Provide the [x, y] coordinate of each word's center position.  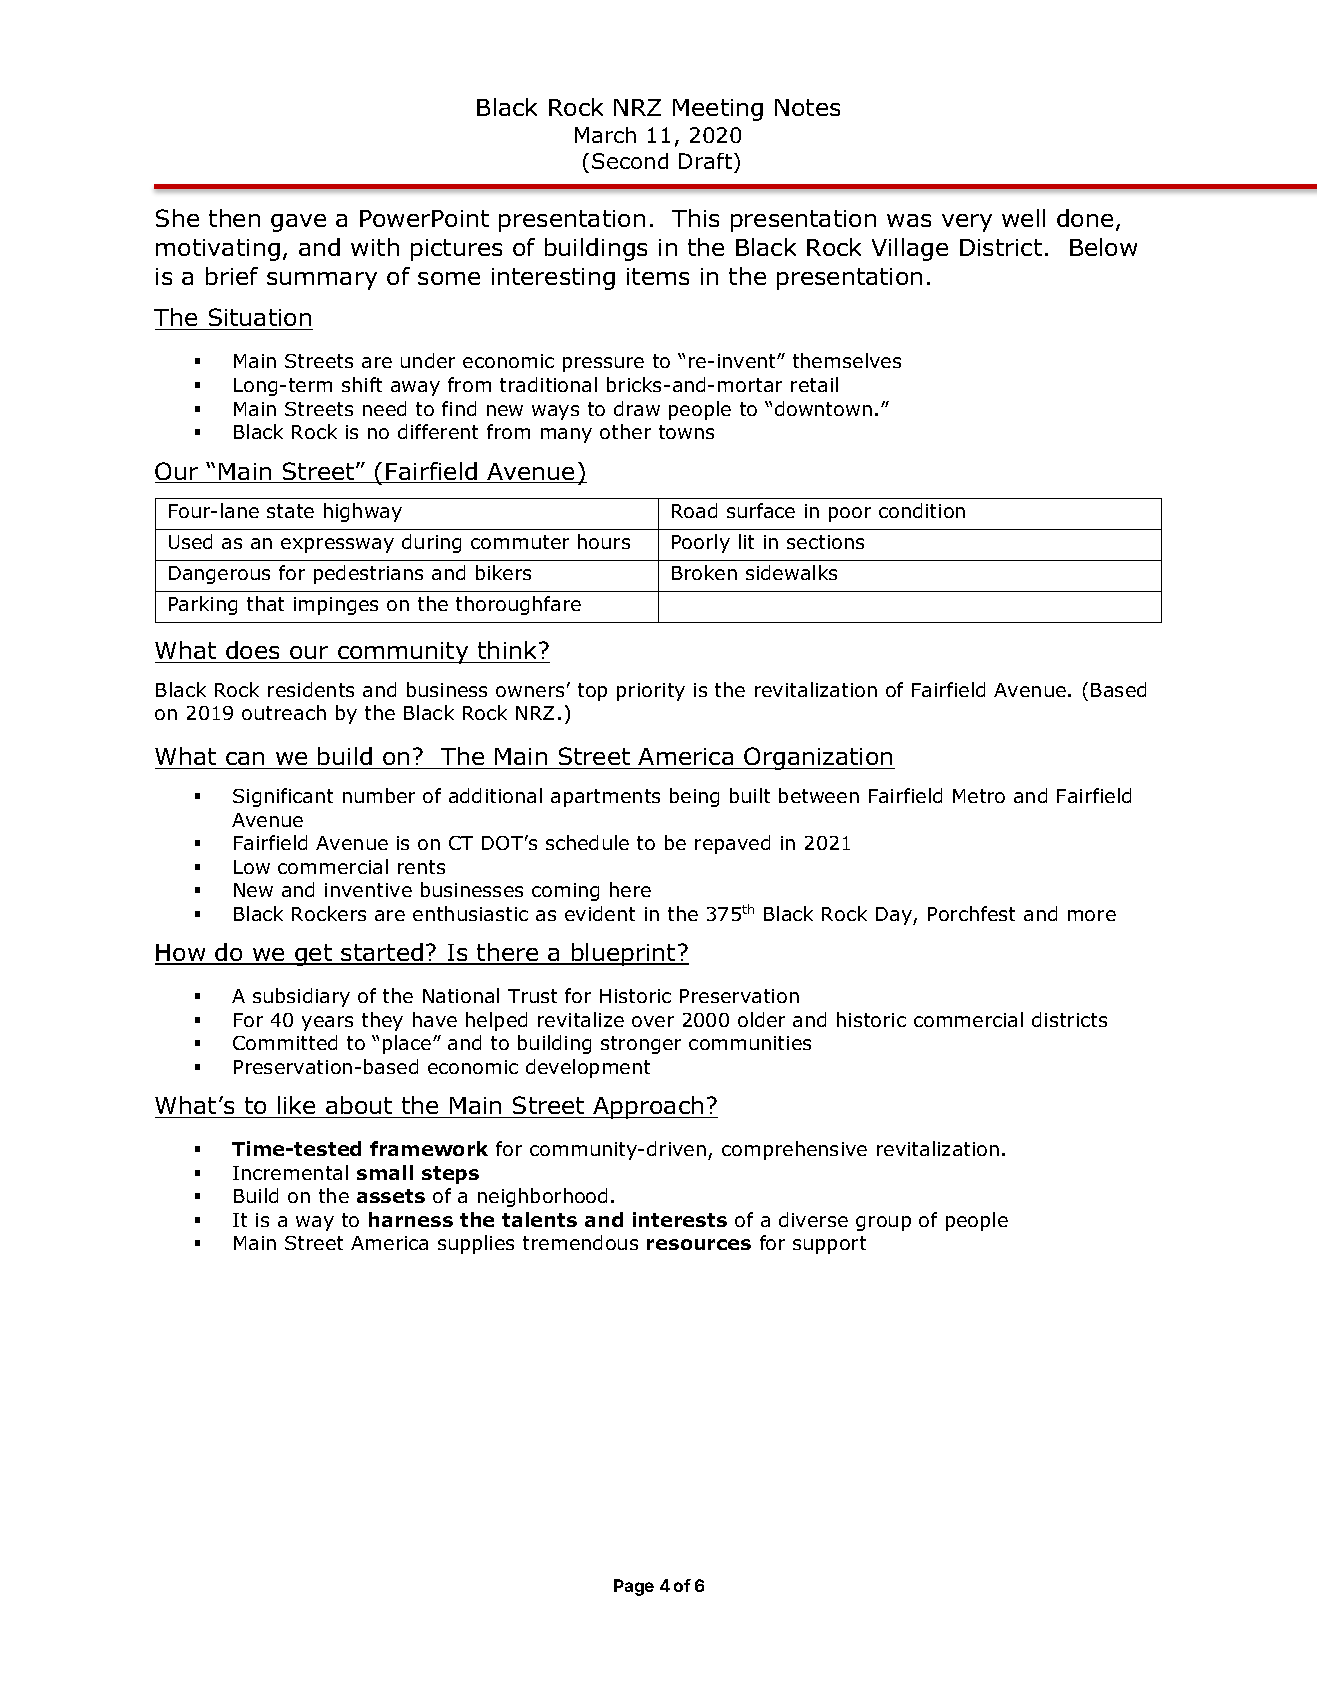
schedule [587, 842]
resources [699, 1244]
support [829, 1245]
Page [634, 1587]
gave [298, 223]
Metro [979, 796]
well [1023, 218]
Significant [283, 797]
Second [630, 161]
